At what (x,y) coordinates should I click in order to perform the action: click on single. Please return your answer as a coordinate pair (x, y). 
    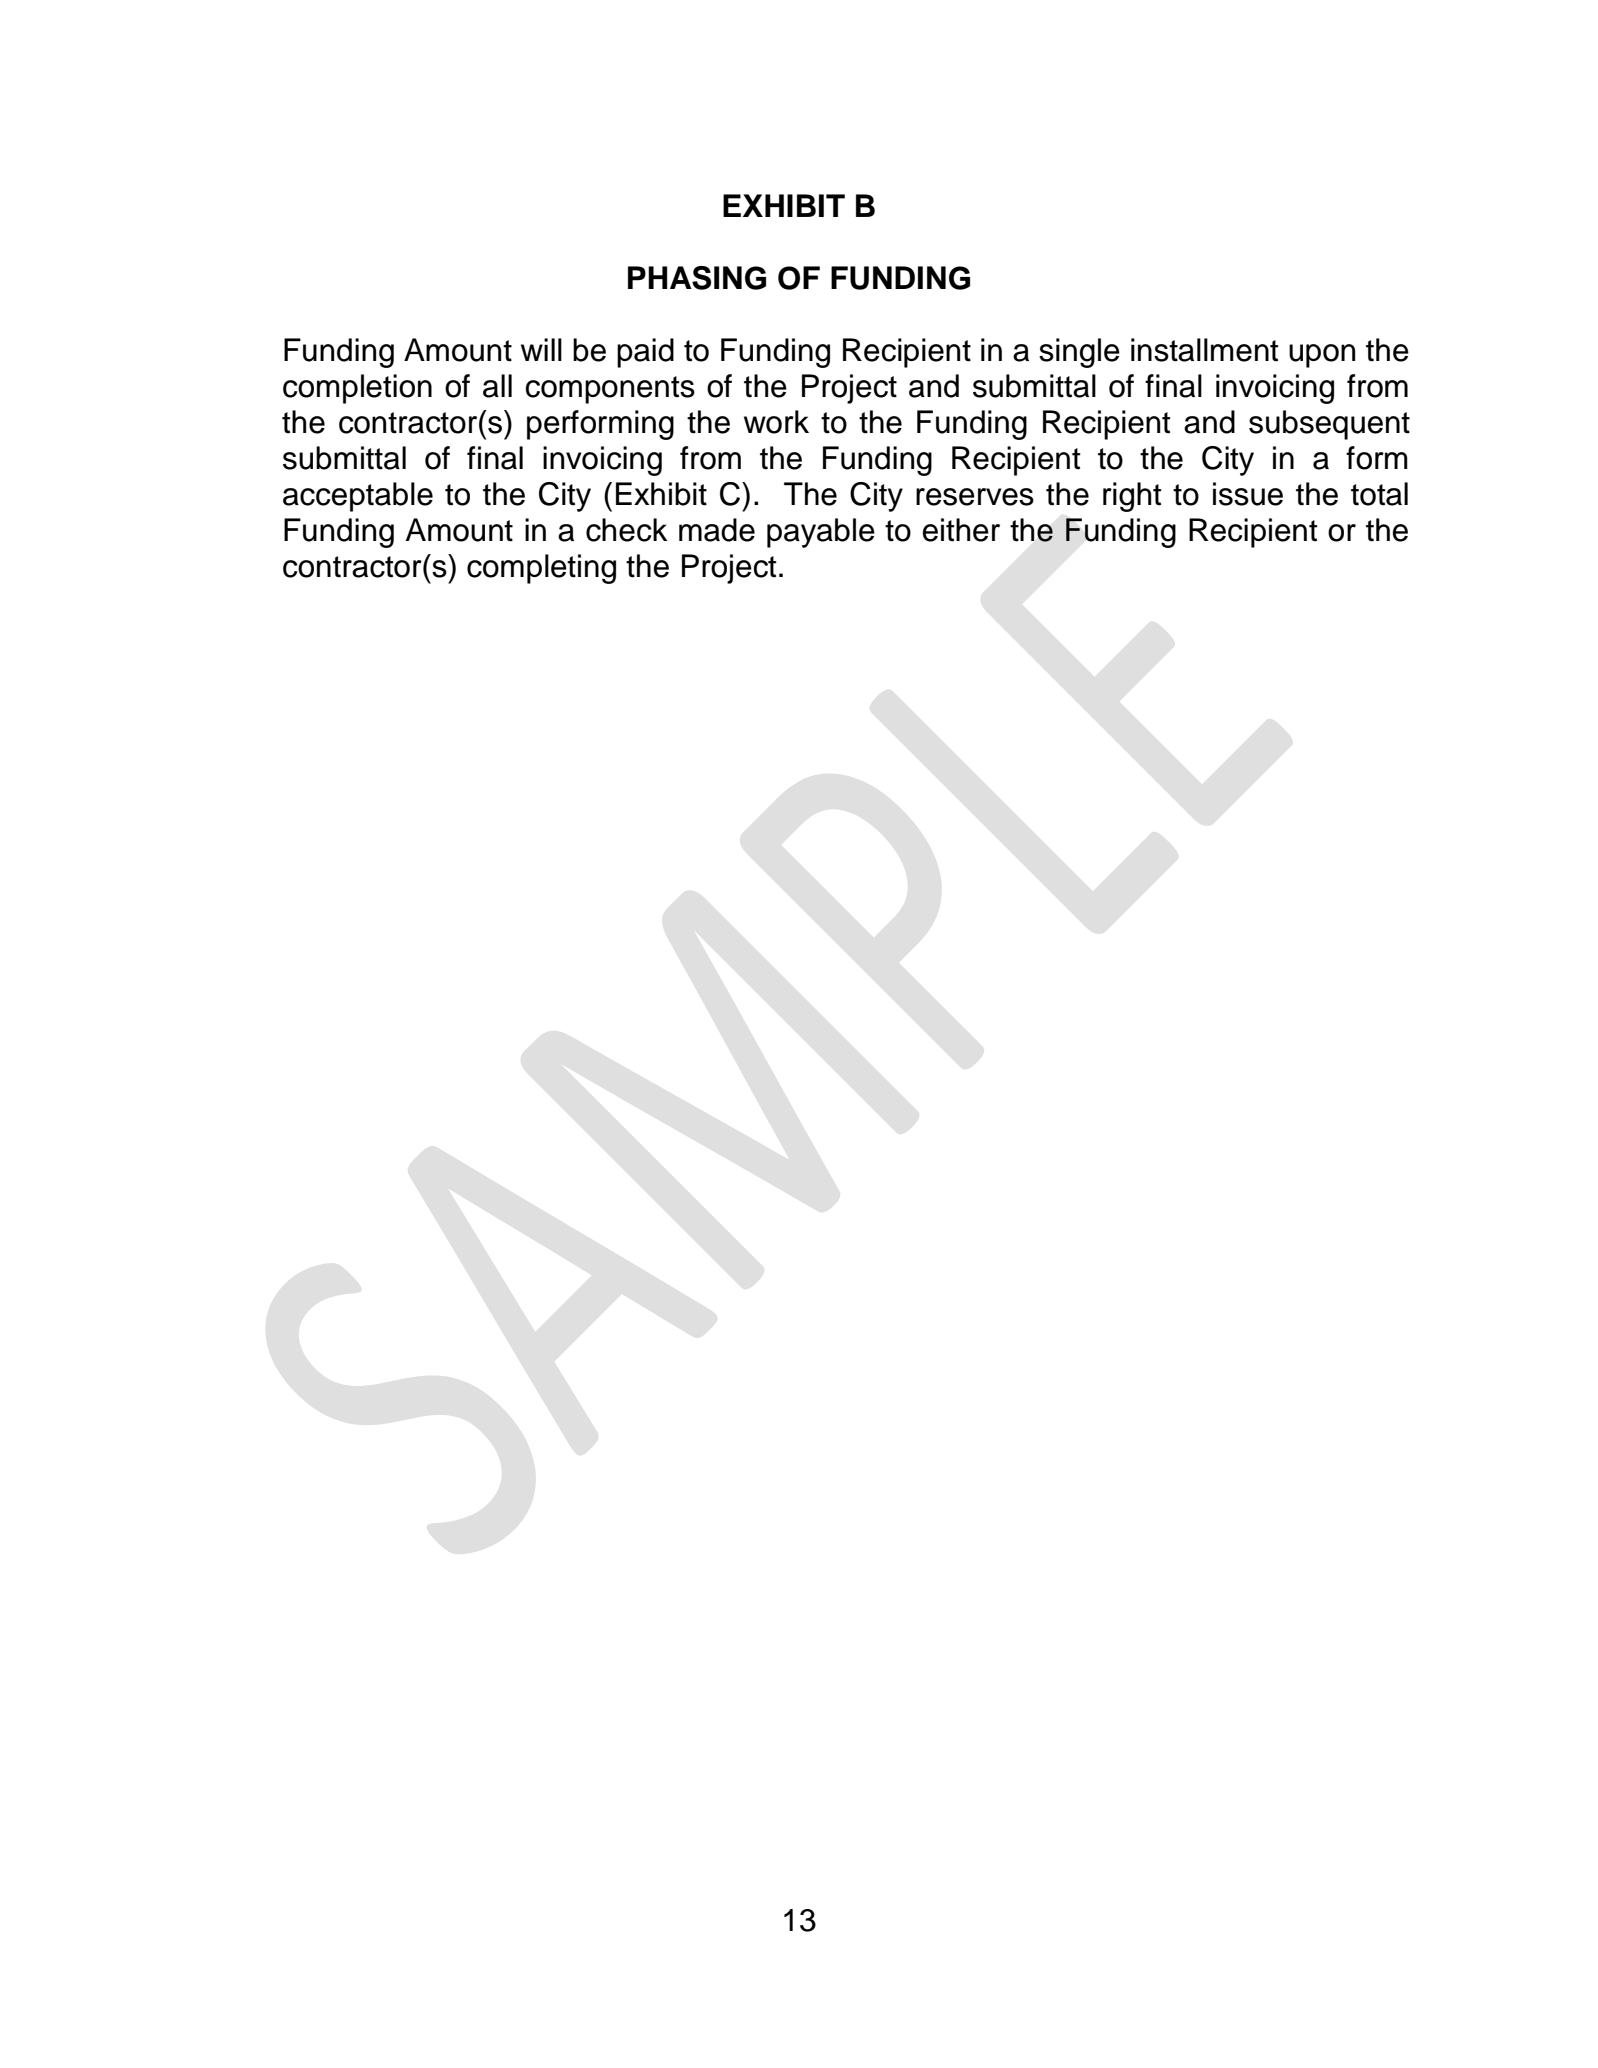
    Looking at the image, I should click on (1079, 353).
